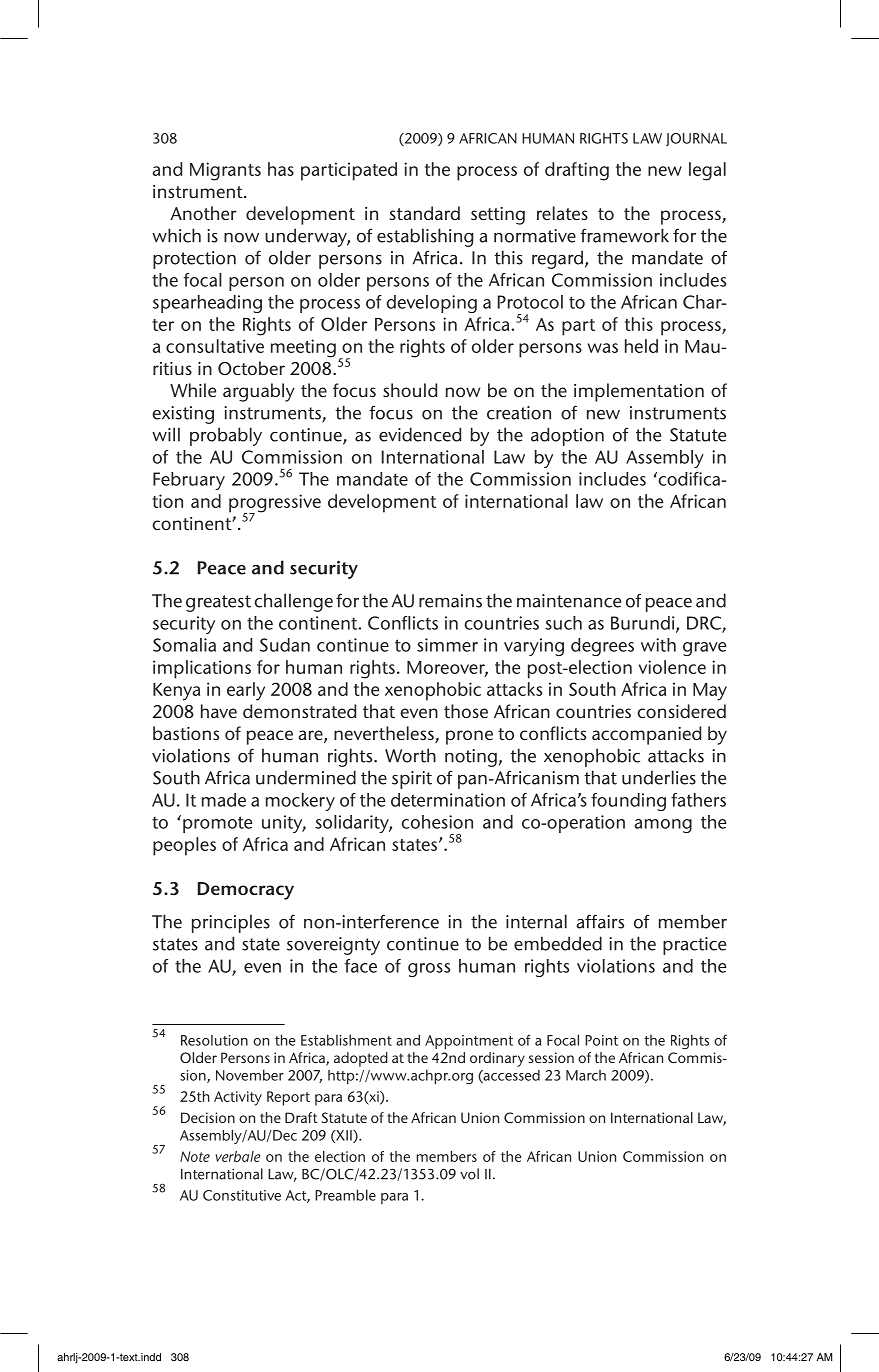 This document has width=879, height=1372. Describe the element at coordinates (412, 780) in the document. I see `spirit` at that location.
